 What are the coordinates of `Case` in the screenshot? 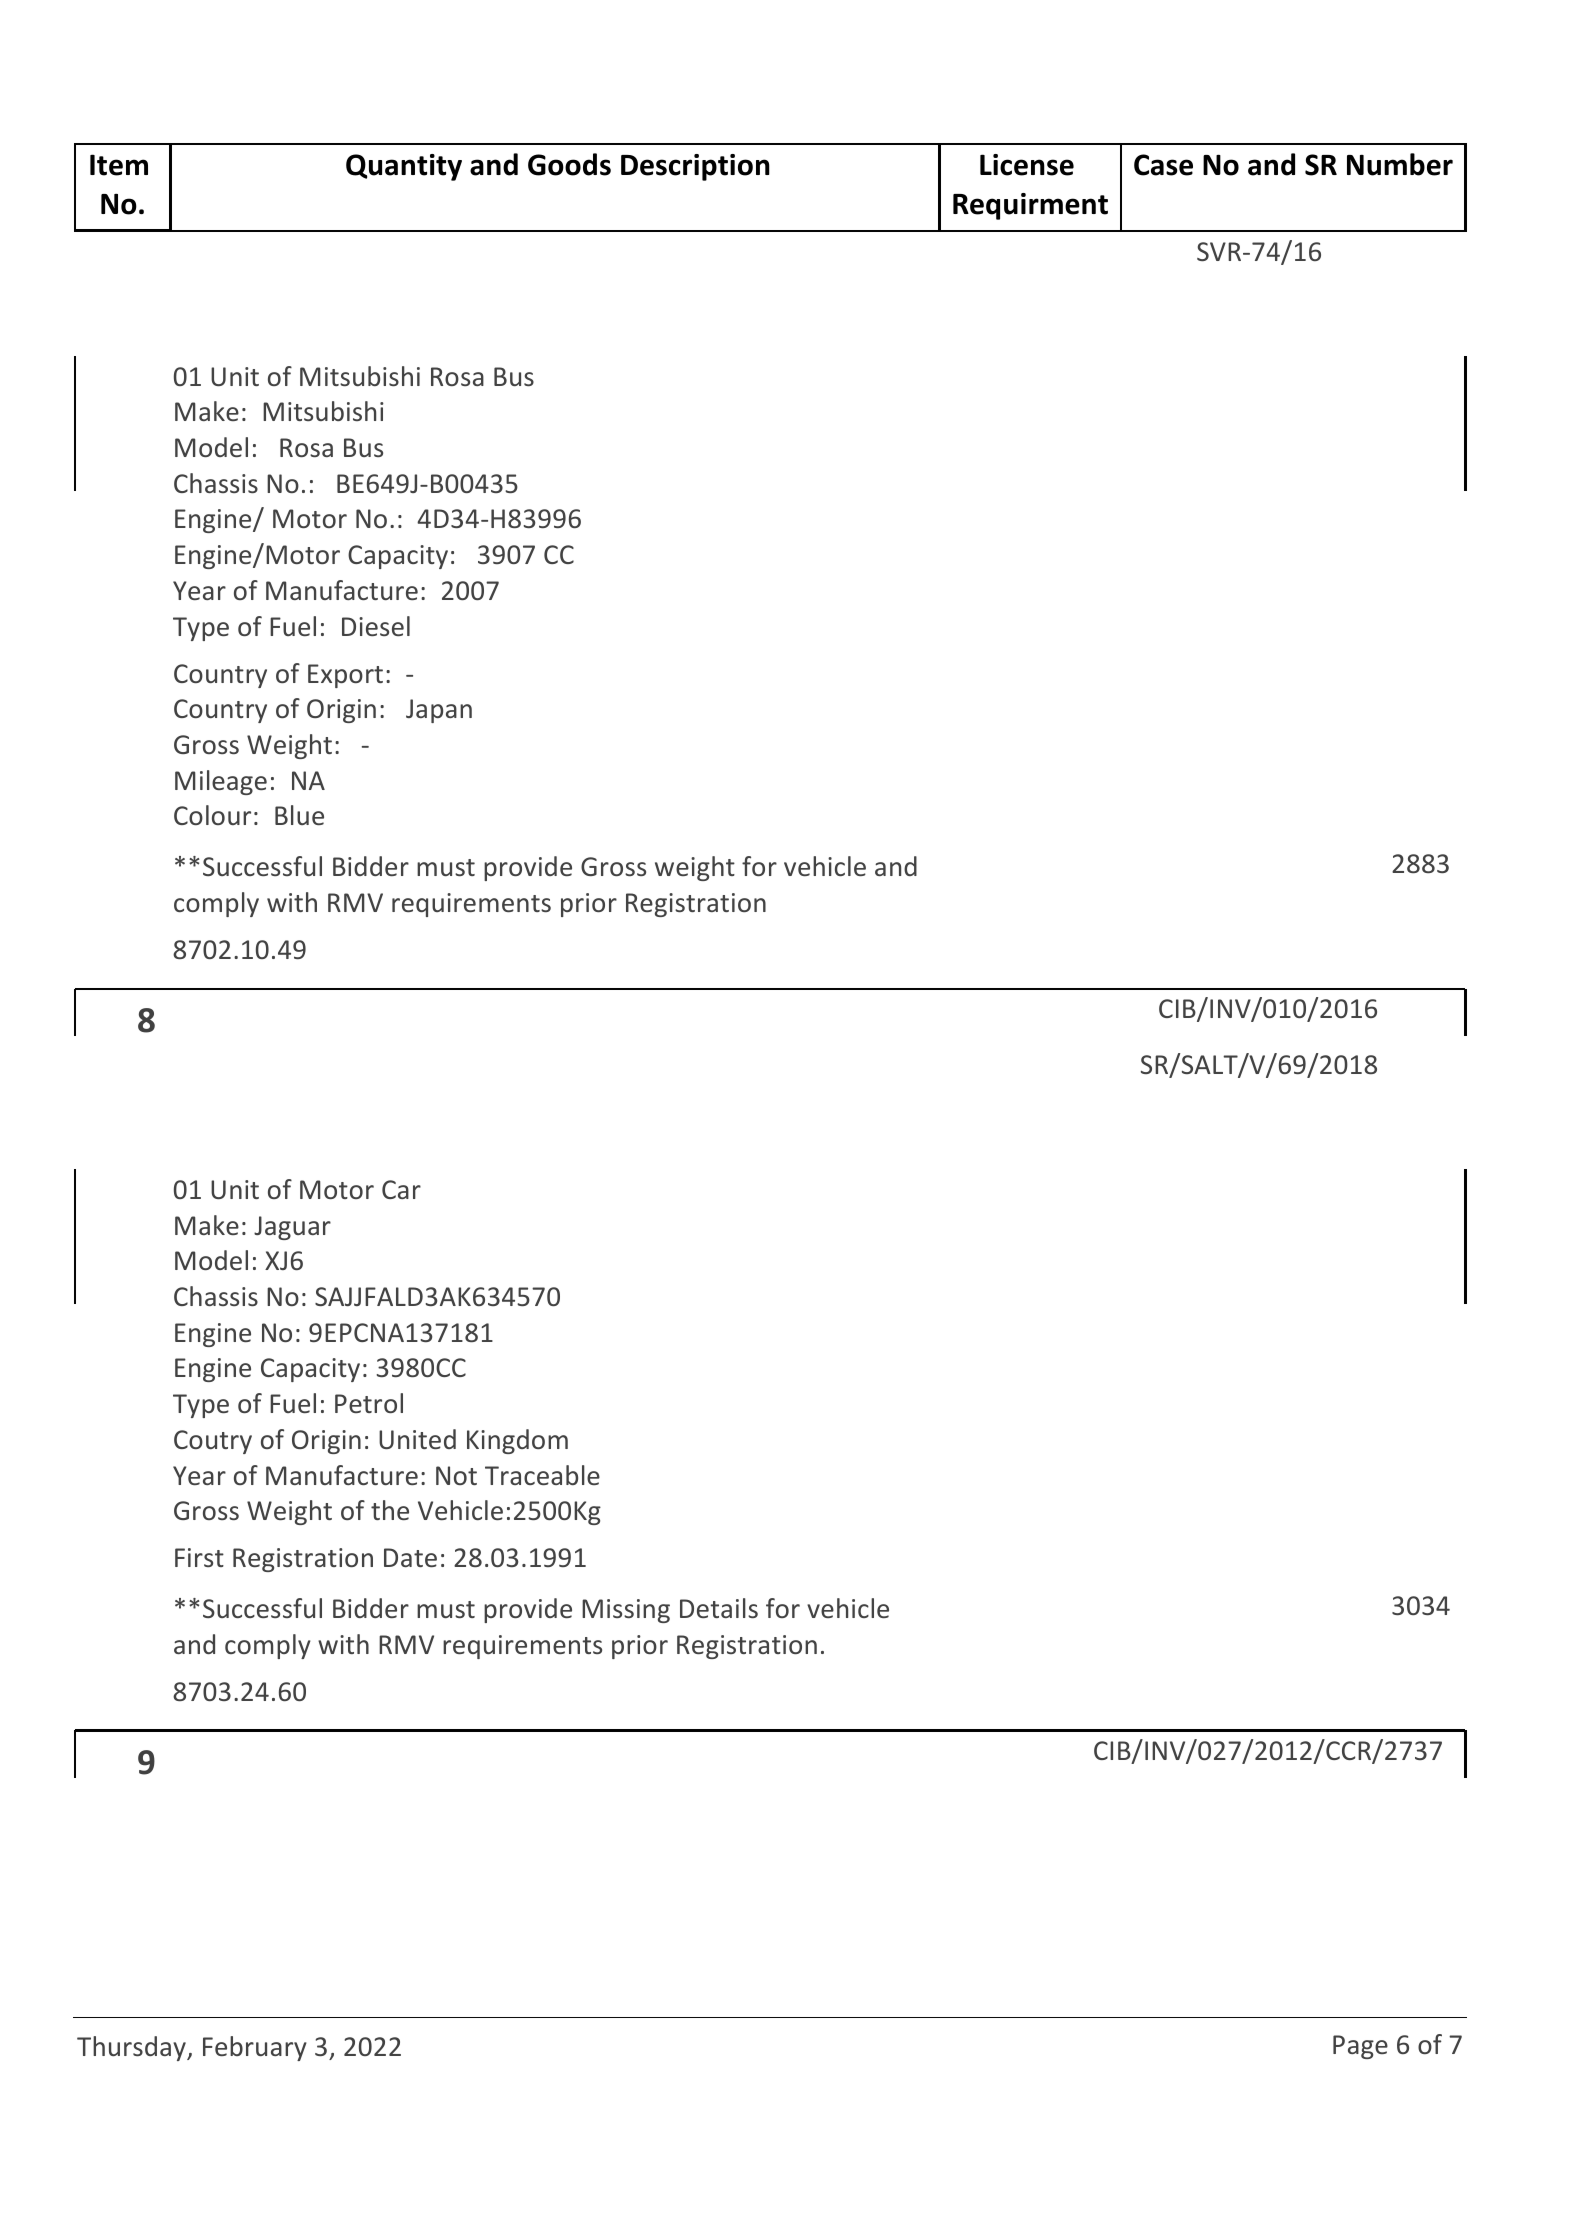 It's located at (1163, 165).
